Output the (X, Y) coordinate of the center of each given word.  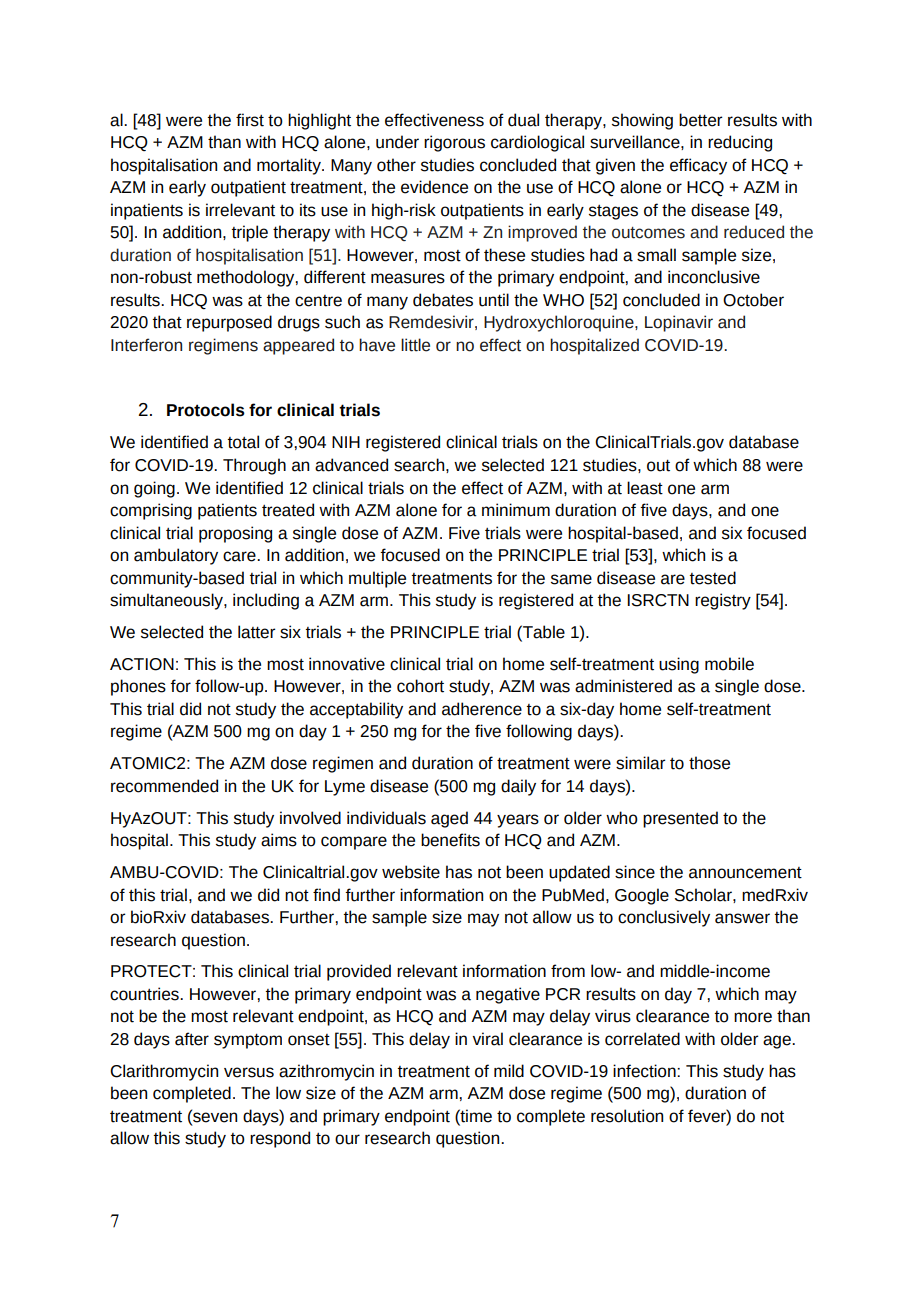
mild (509, 1071)
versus (249, 1072)
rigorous (454, 143)
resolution (627, 1116)
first (250, 120)
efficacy (698, 166)
